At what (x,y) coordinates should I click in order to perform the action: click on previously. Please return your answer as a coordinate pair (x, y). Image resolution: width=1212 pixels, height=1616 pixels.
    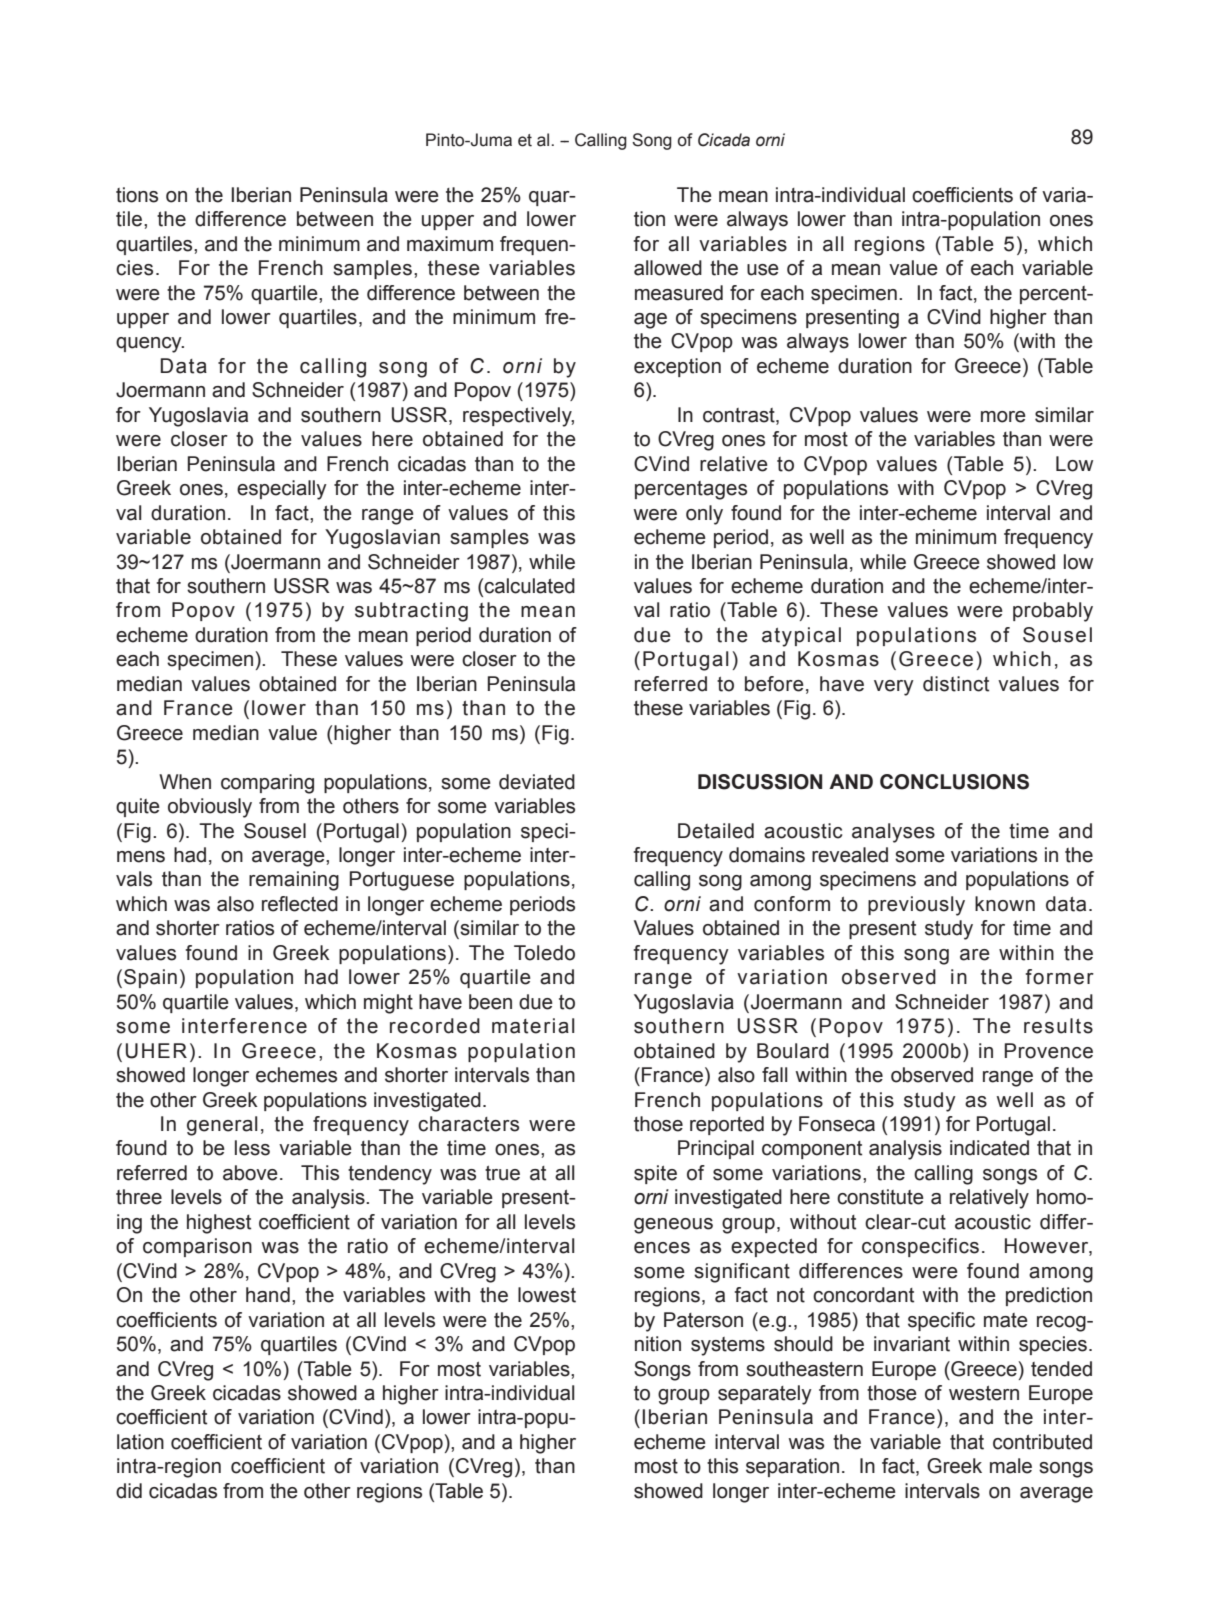
    Looking at the image, I should click on (916, 906).
